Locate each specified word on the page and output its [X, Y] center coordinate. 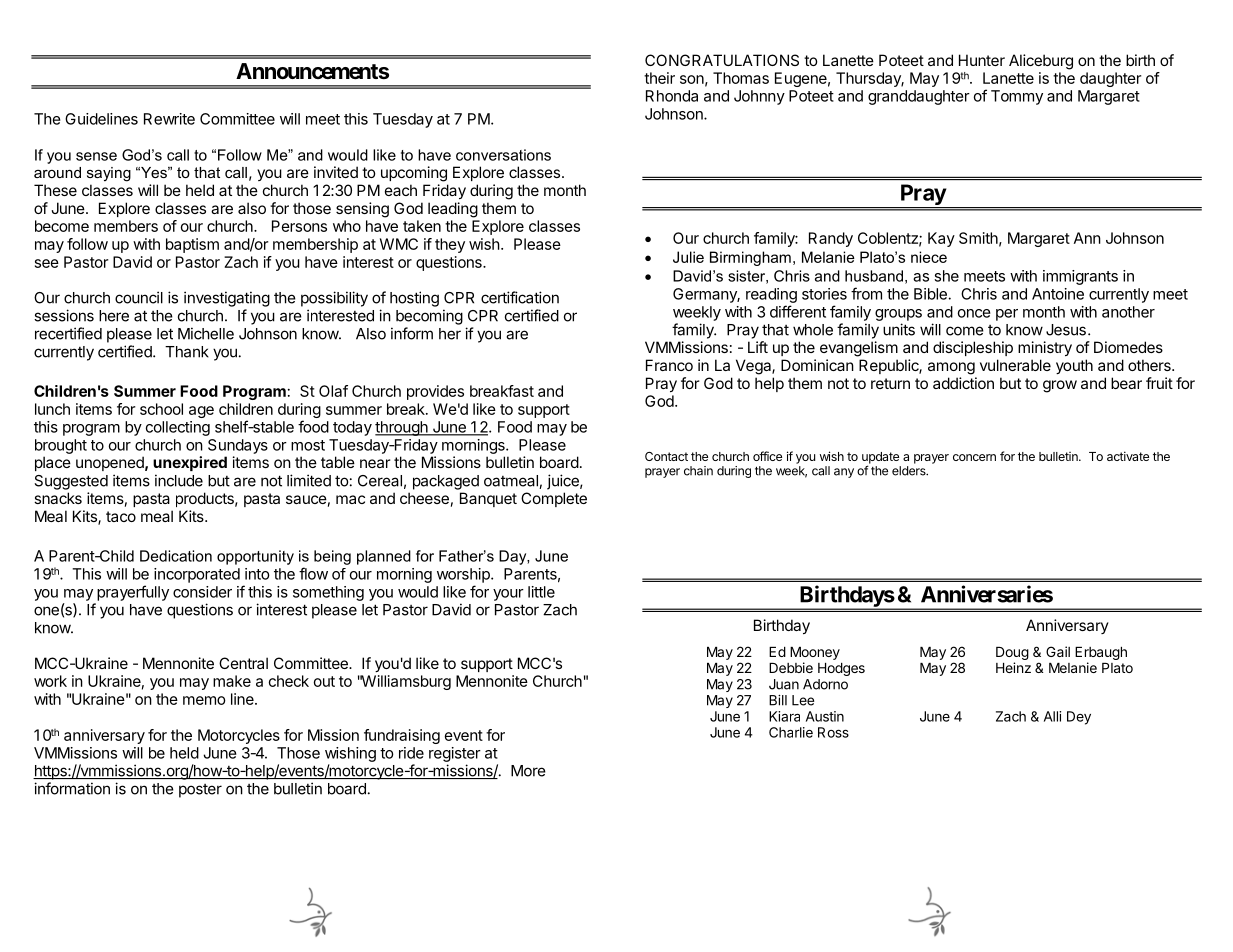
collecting [178, 428]
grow [1060, 386]
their [659, 78]
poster [200, 791]
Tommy [1017, 97]
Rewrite [169, 119]
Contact [666, 456]
